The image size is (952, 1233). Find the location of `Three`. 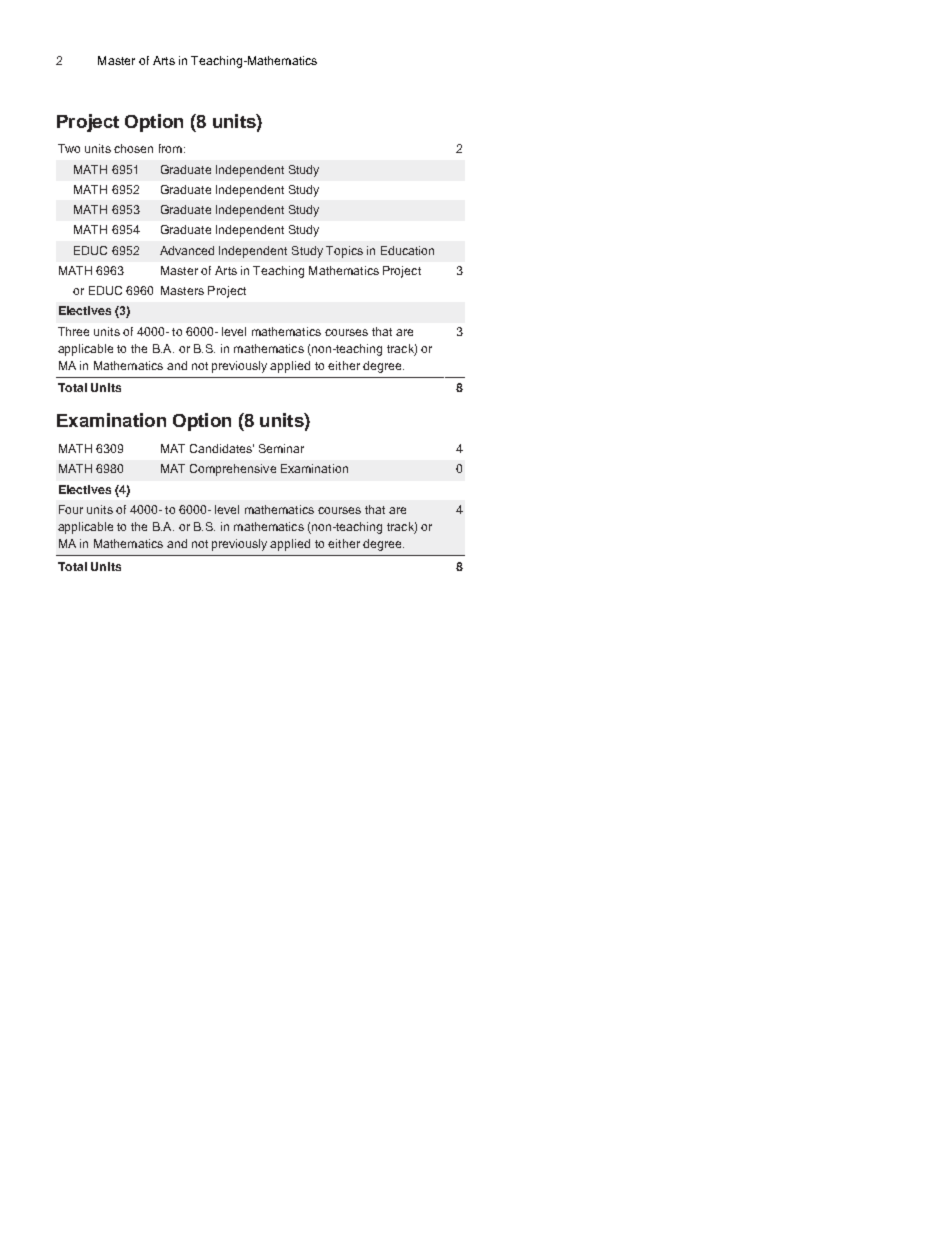

Three is located at coordinates (73, 331).
